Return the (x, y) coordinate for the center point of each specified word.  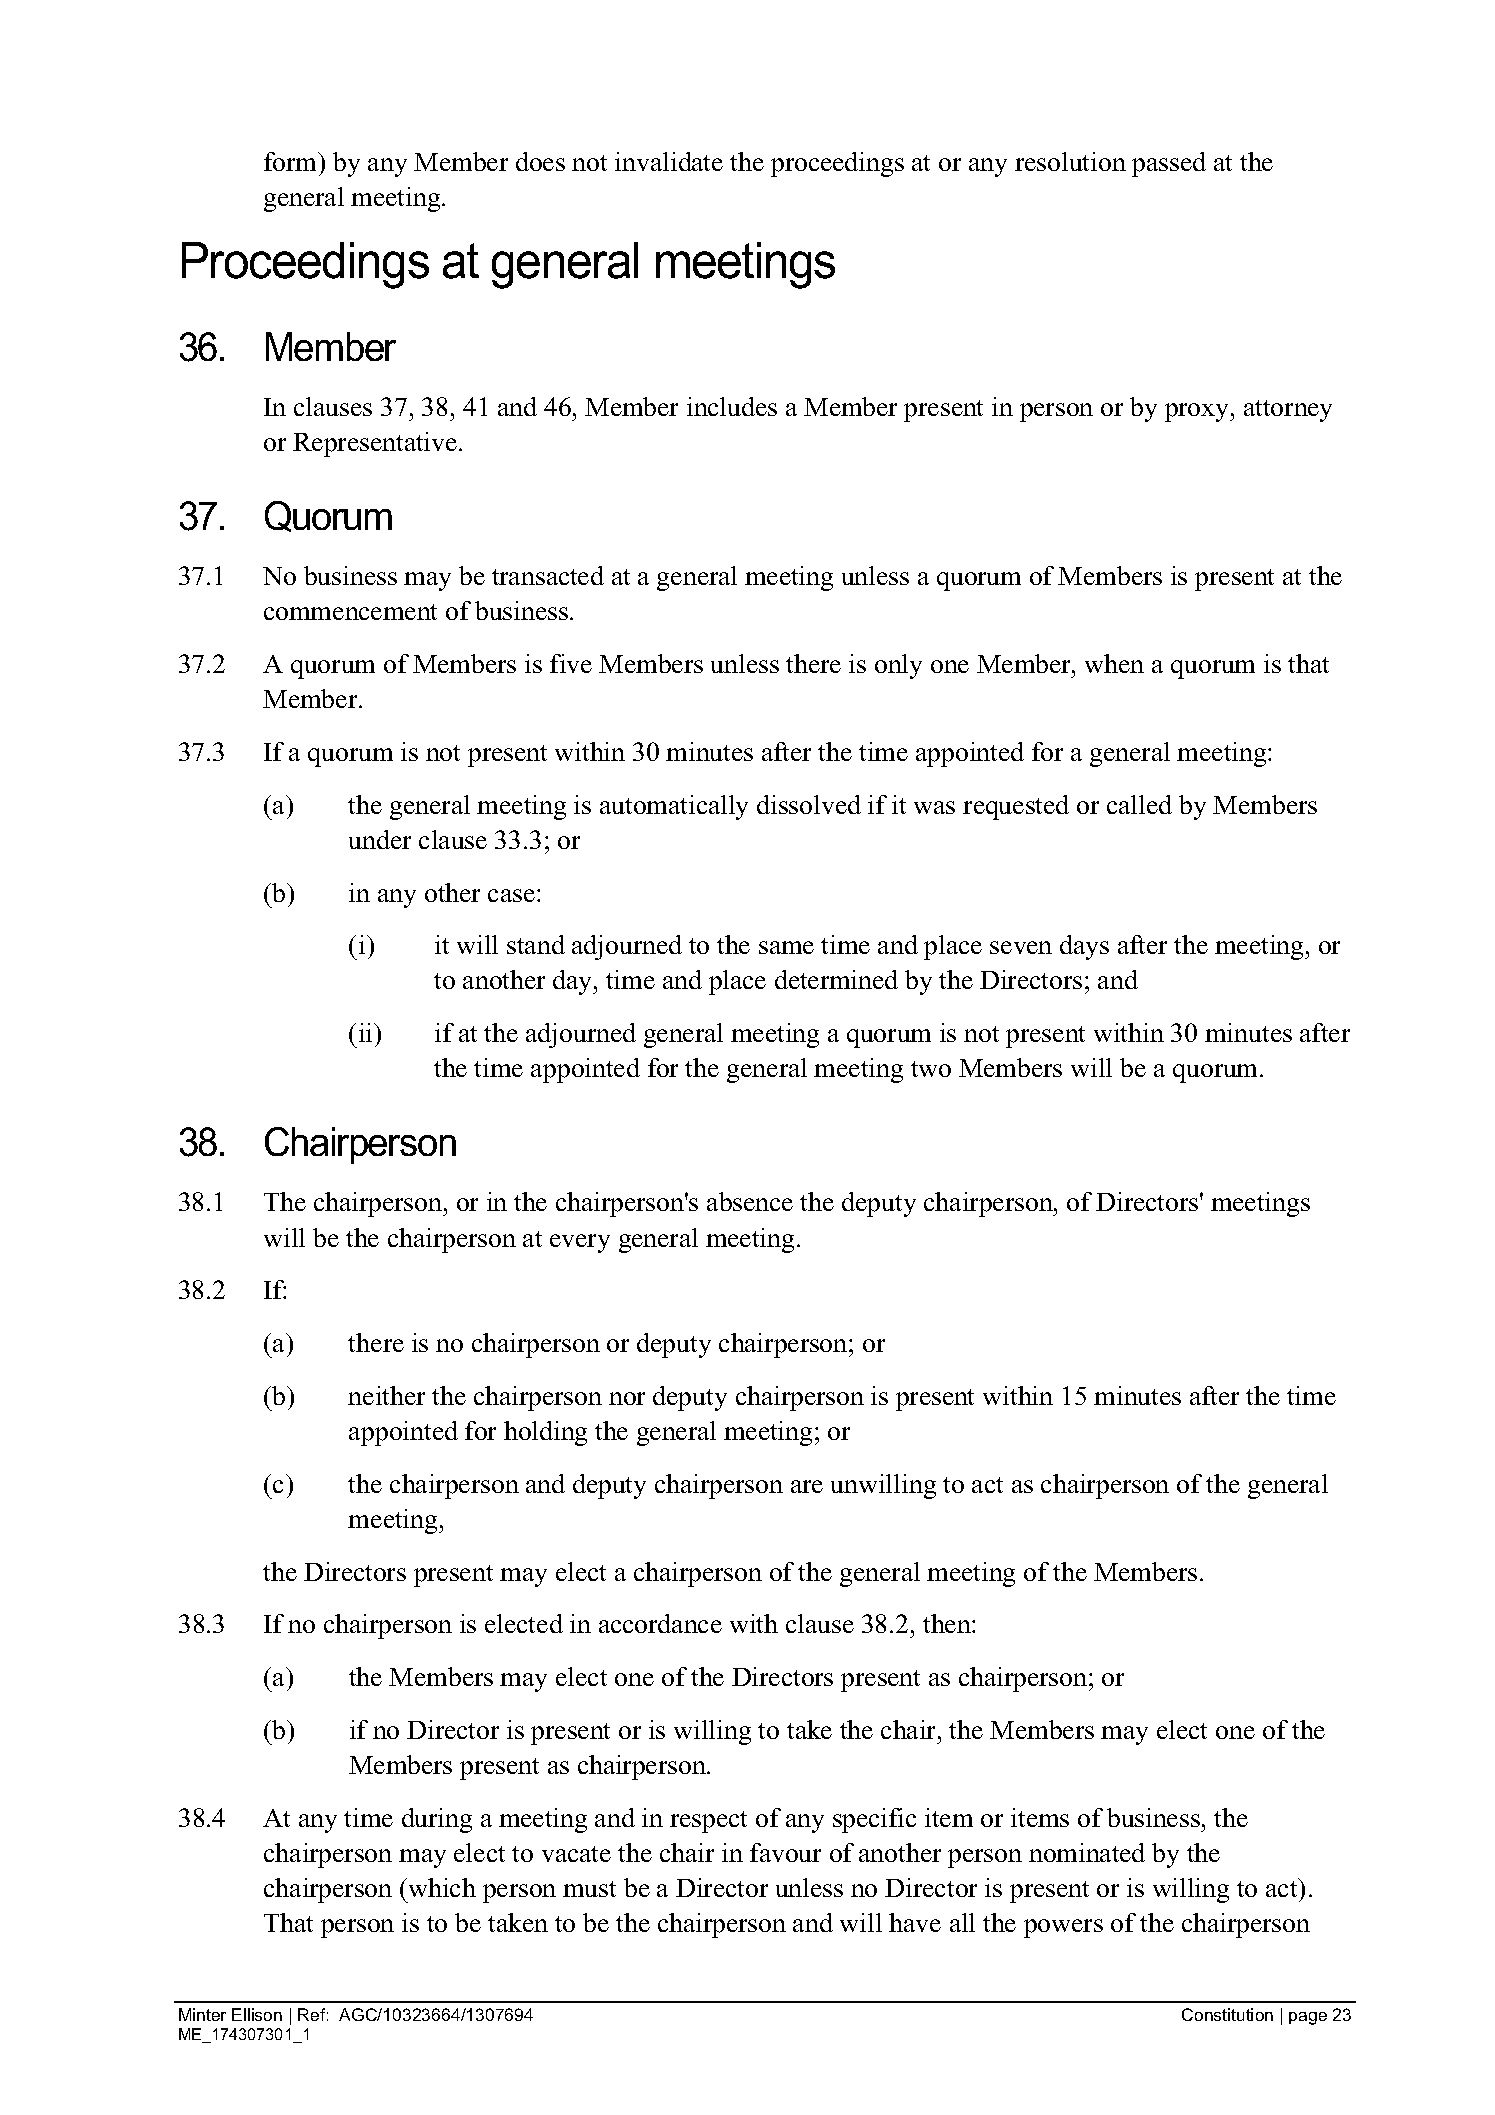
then (948, 1623)
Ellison (257, 2014)
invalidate (669, 161)
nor (627, 1398)
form (292, 161)
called (1139, 804)
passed (1169, 164)
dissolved (809, 804)
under (380, 839)
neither (386, 1395)
